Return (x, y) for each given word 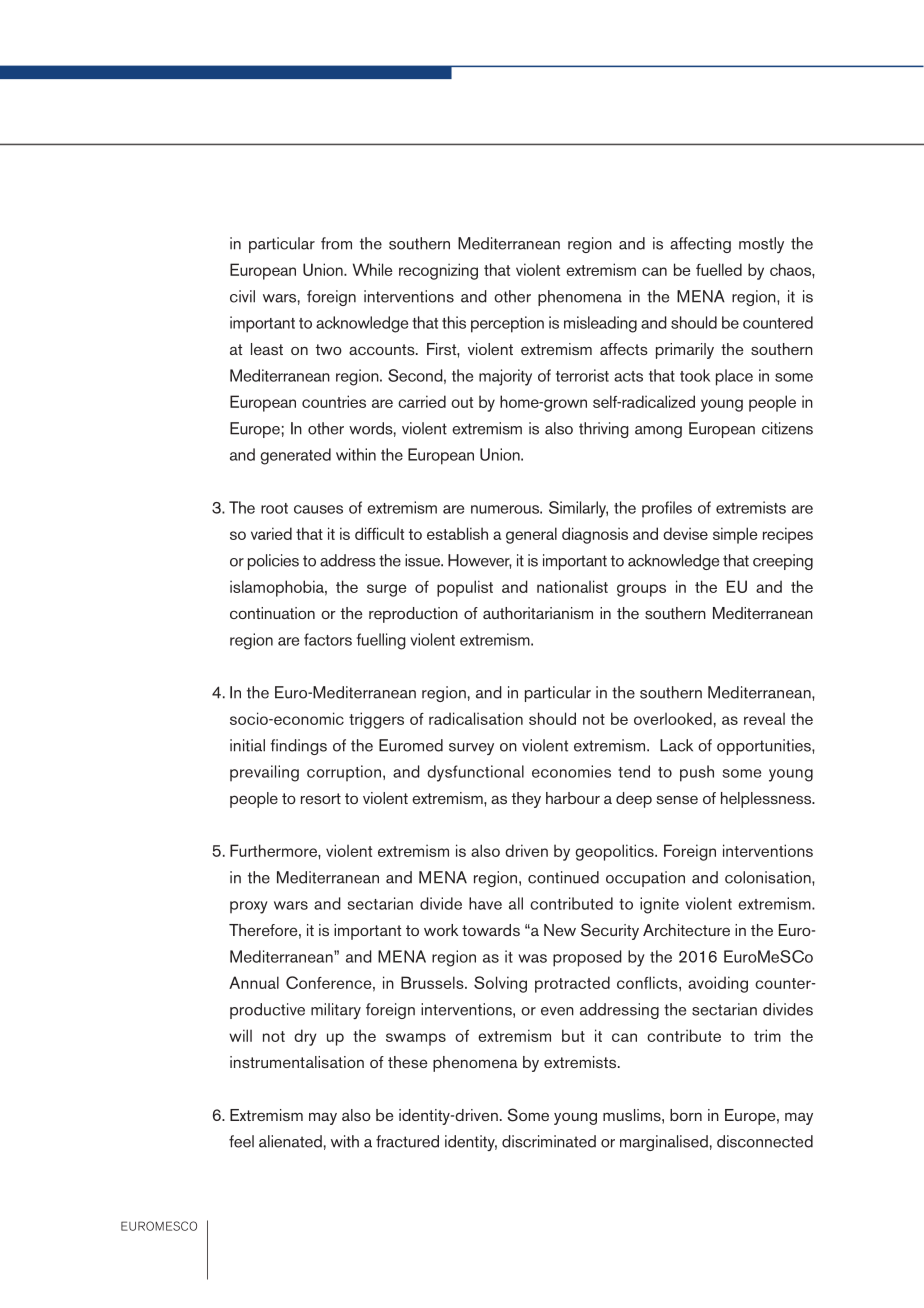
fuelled (719, 269)
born (686, 1115)
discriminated (549, 1141)
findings (298, 747)
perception (507, 324)
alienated (290, 1141)
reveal (764, 719)
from (336, 243)
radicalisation (476, 718)
